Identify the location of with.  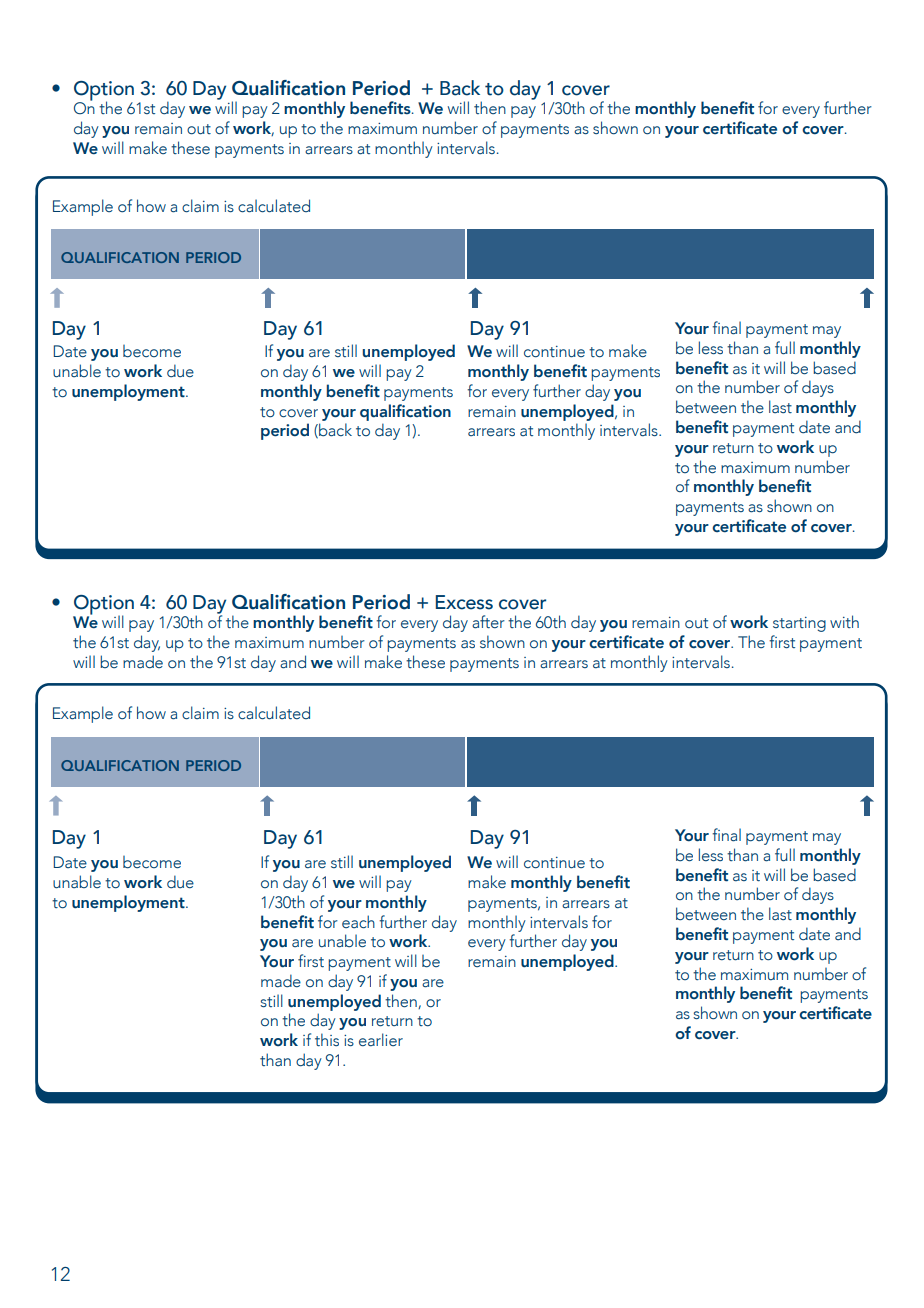
(844, 621).
